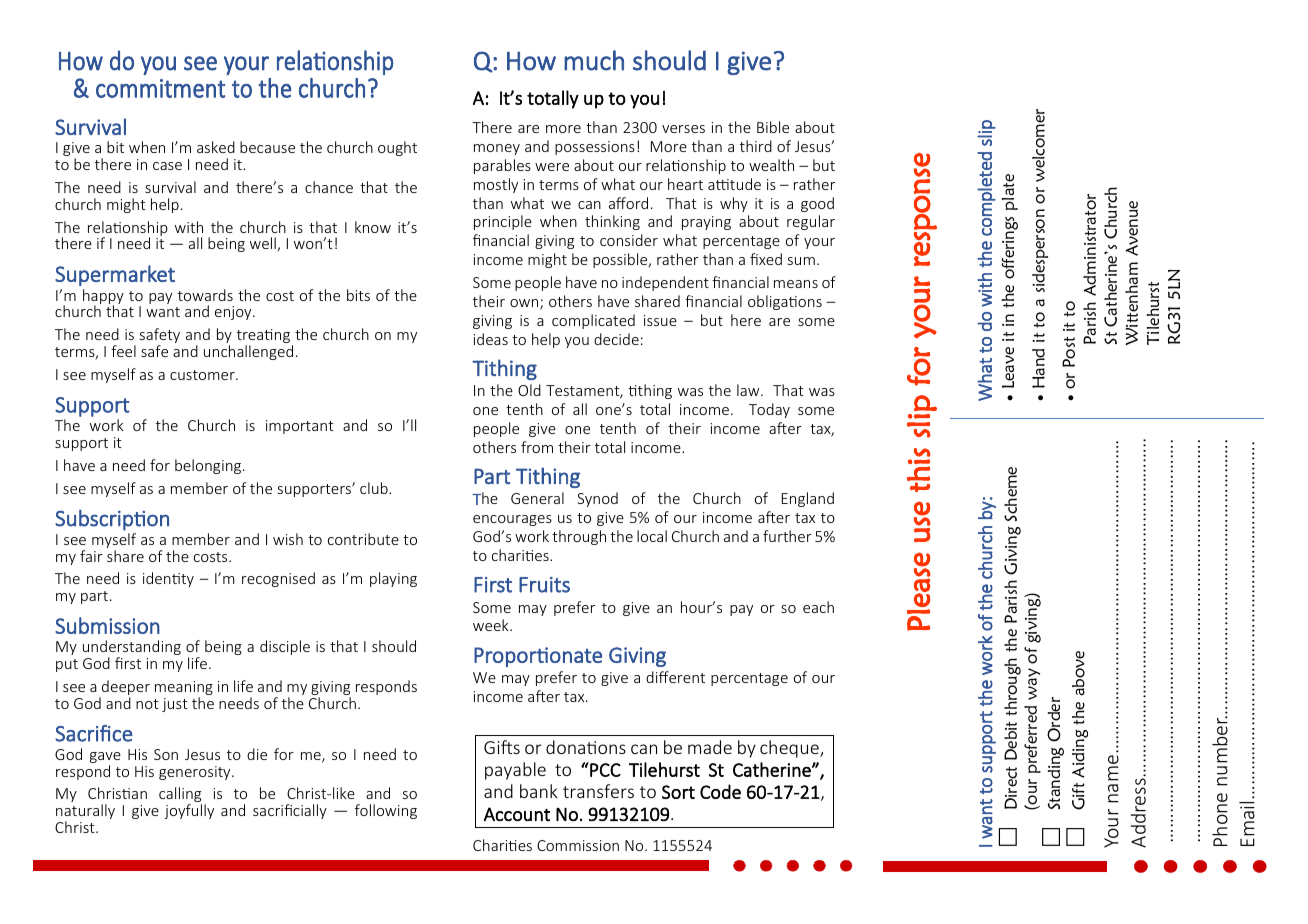 The image size is (1308, 924). What do you see at coordinates (386, 811) in the document?
I see `following` at bounding box center [386, 811].
